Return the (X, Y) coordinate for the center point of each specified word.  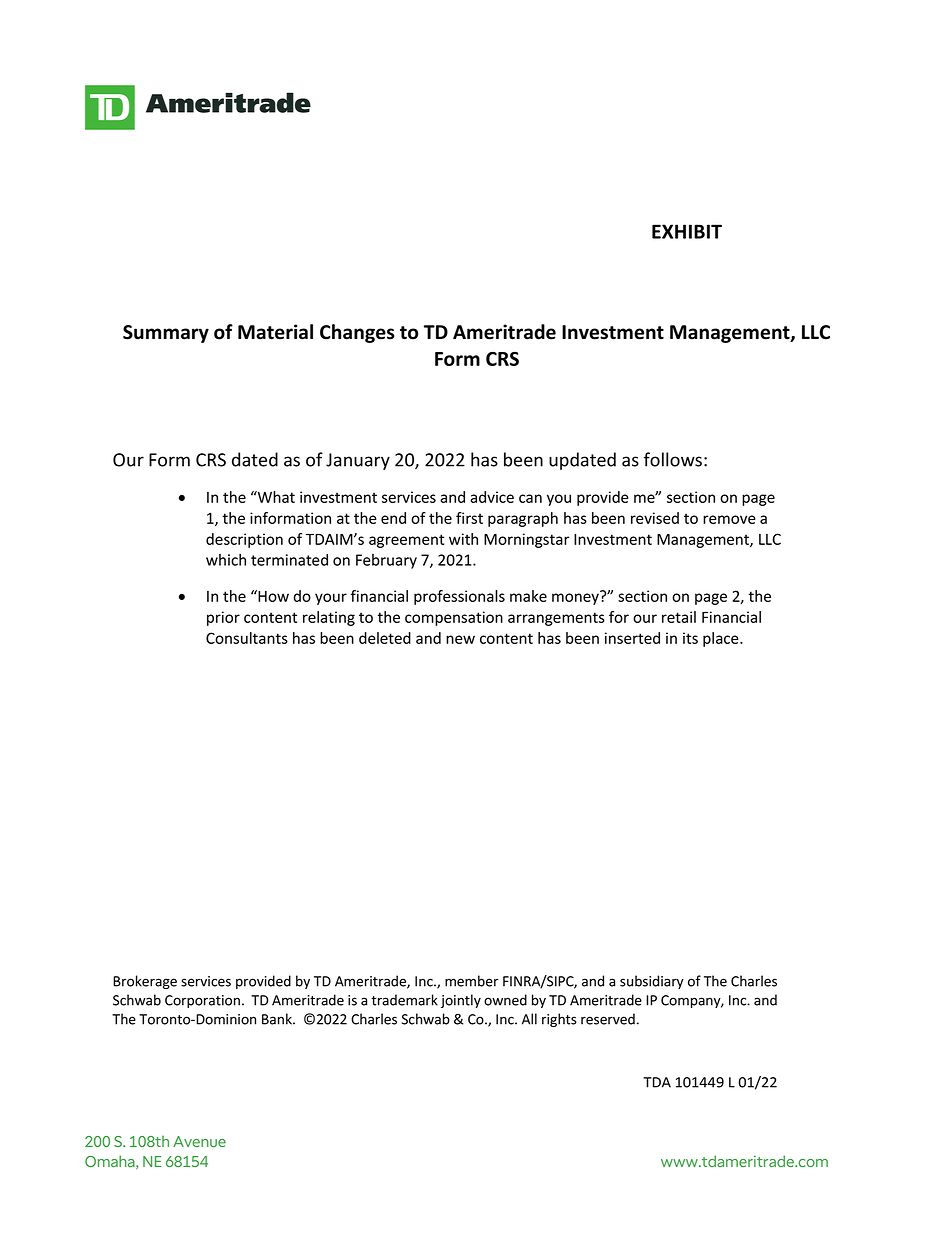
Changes (357, 333)
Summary (166, 334)
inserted (632, 638)
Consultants (247, 638)
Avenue (199, 1141)
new (460, 639)
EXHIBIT (687, 231)
